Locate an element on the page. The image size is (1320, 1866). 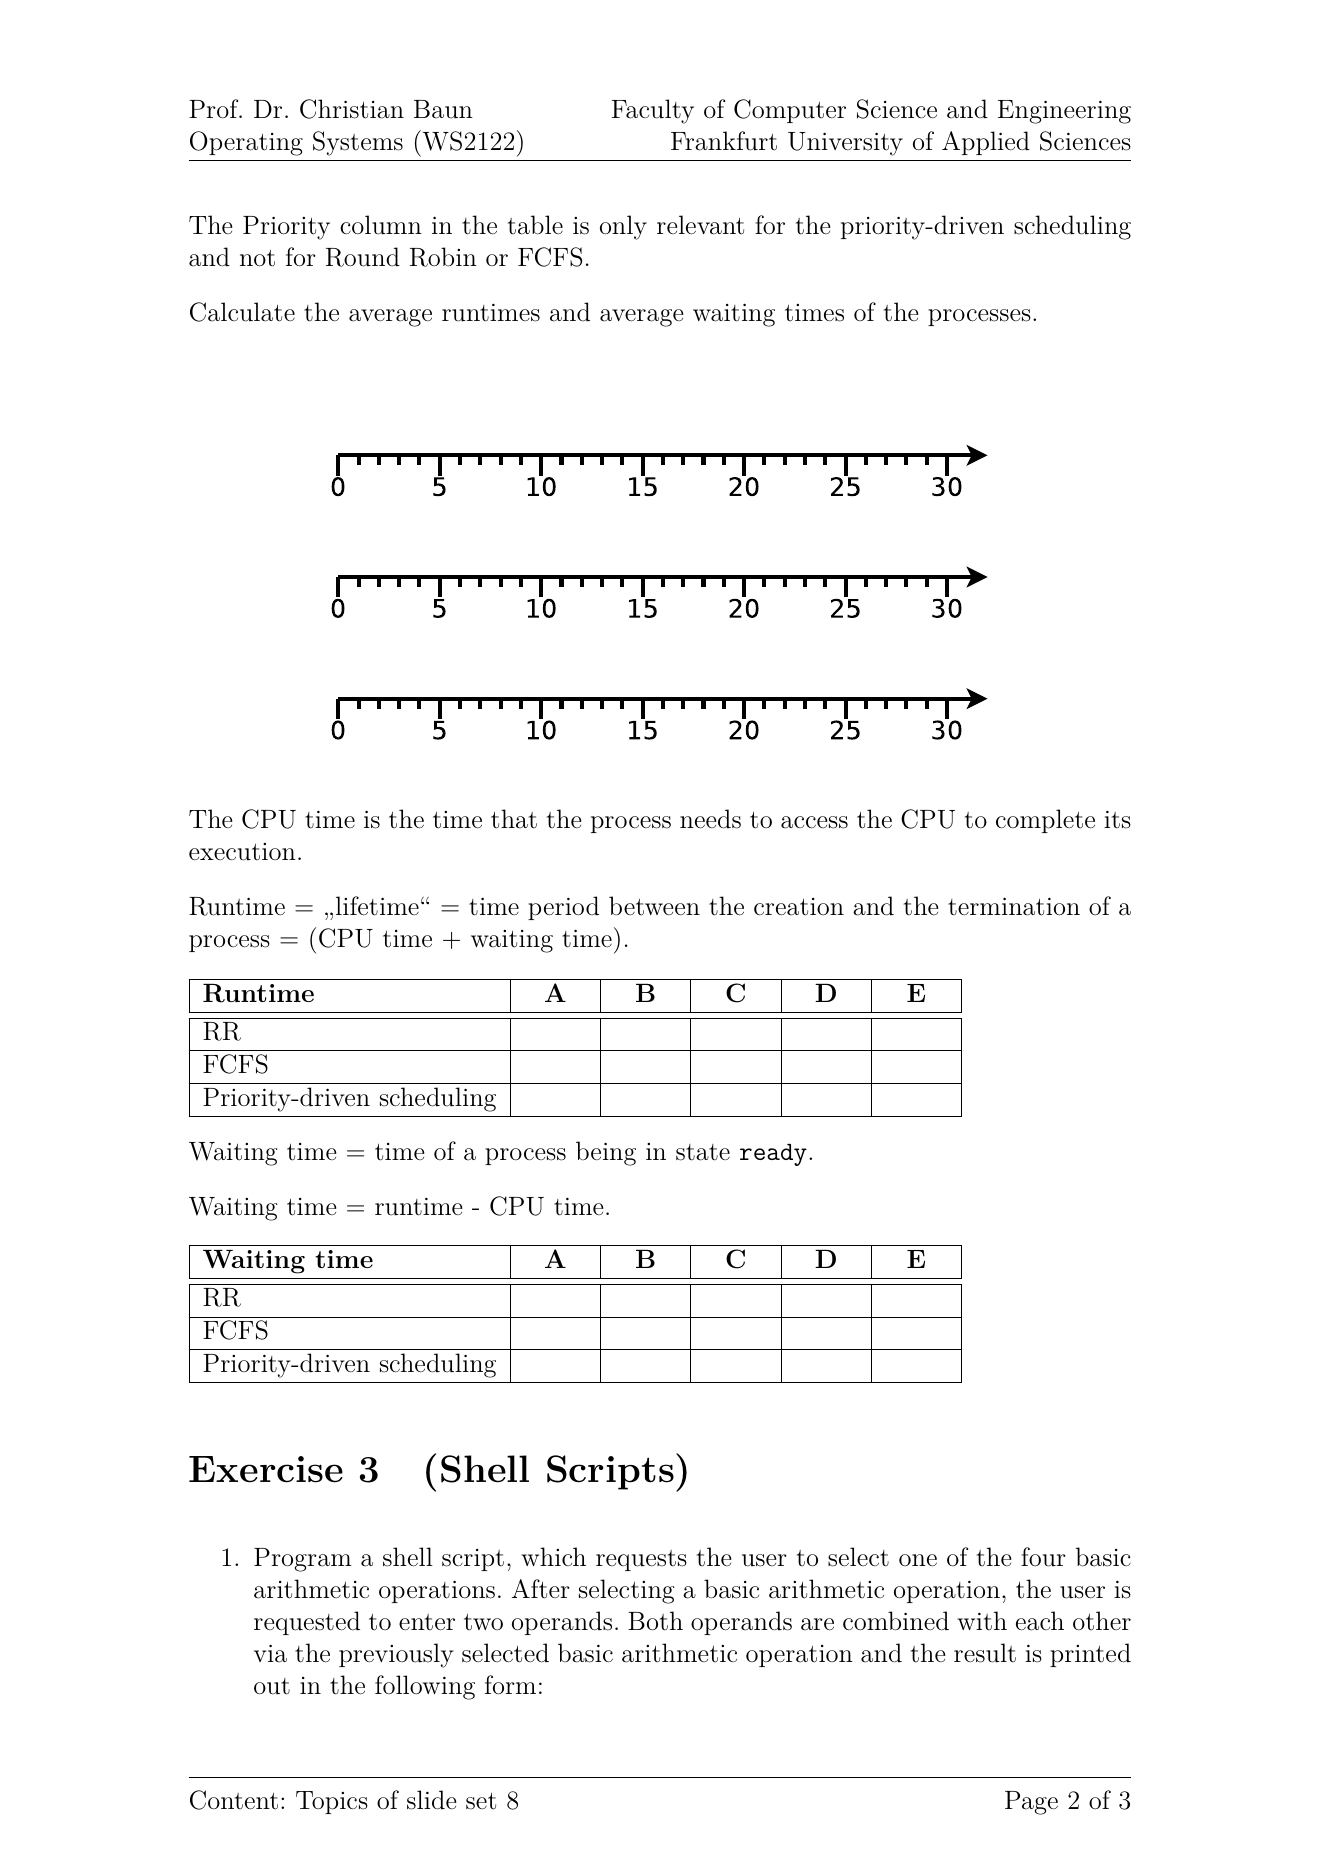
Applied is located at coordinates (986, 143).
